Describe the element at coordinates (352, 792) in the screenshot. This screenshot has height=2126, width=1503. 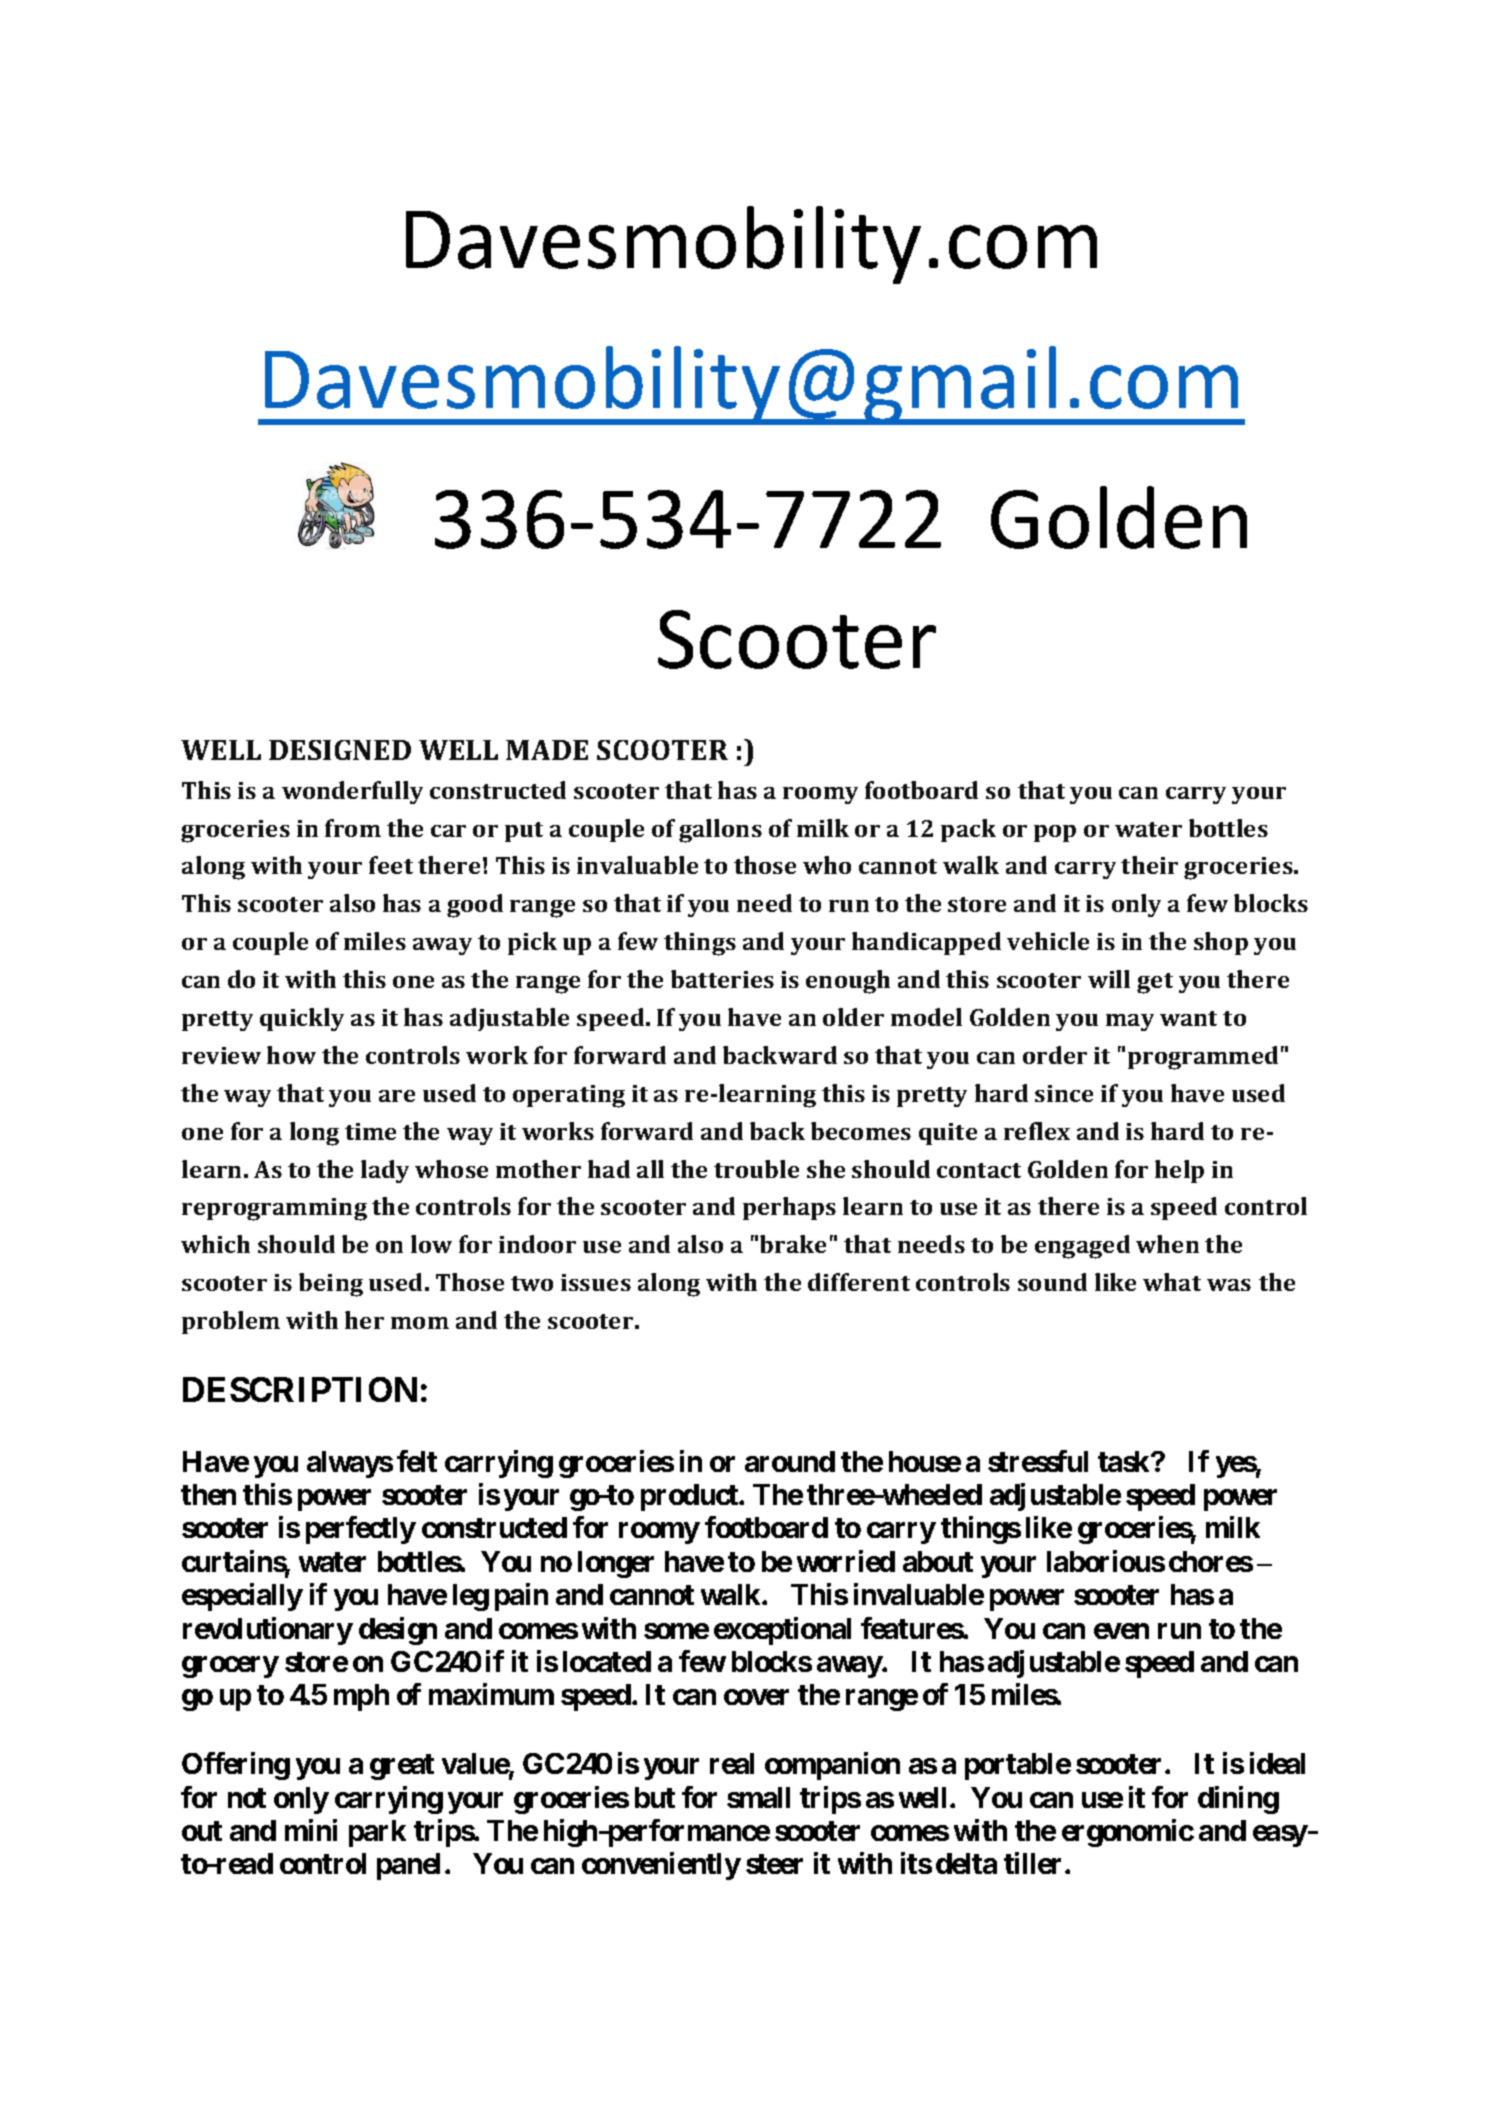
I see `wonderfully` at that location.
